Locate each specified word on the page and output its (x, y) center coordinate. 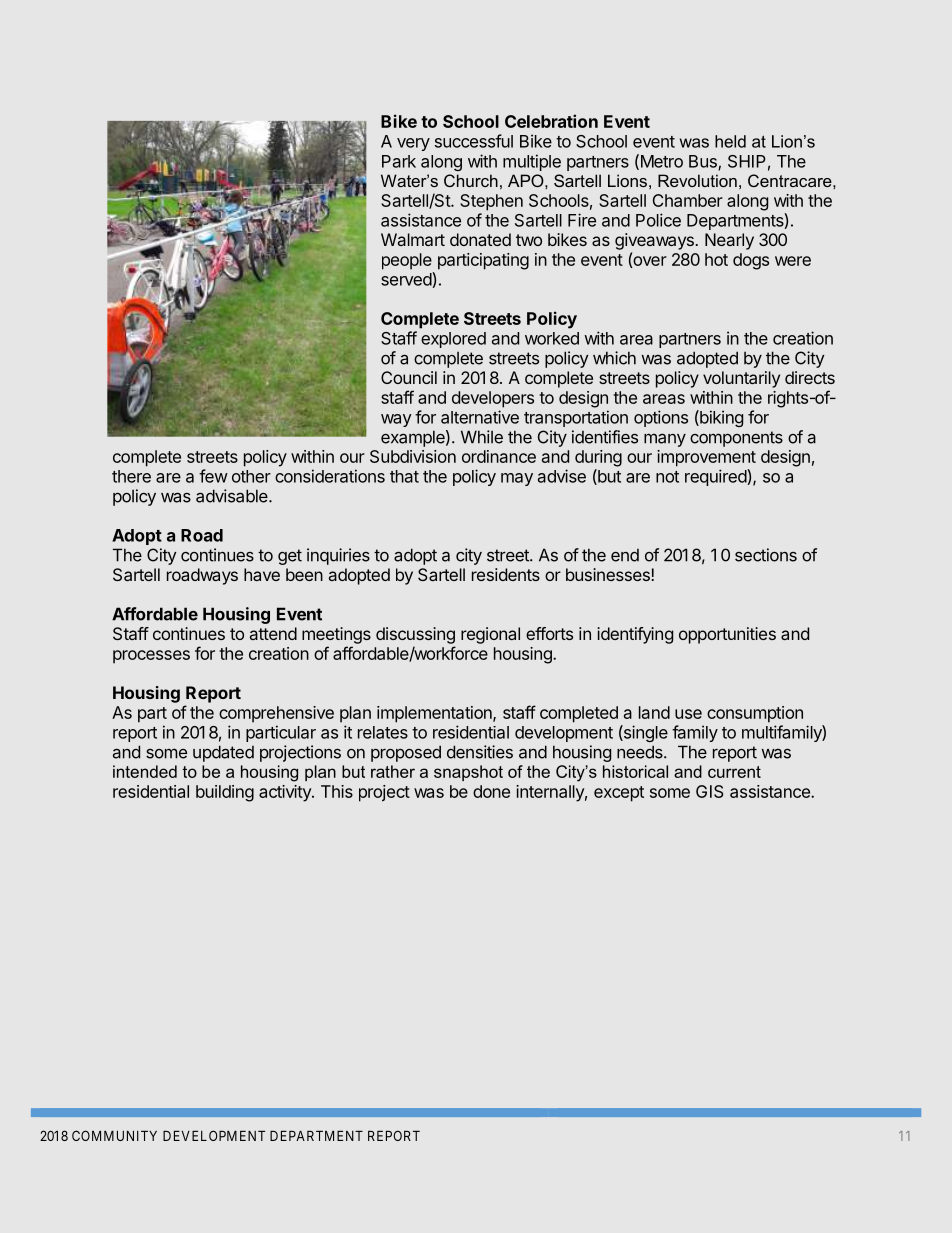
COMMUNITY (114, 1135)
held (730, 141)
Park (399, 161)
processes (151, 657)
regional (490, 635)
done (491, 791)
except (619, 794)
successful (474, 141)
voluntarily (741, 379)
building (225, 793)
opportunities (727, 635)
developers (493, 399)
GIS (710, 791)
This (337, 791)
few (213, 476)
